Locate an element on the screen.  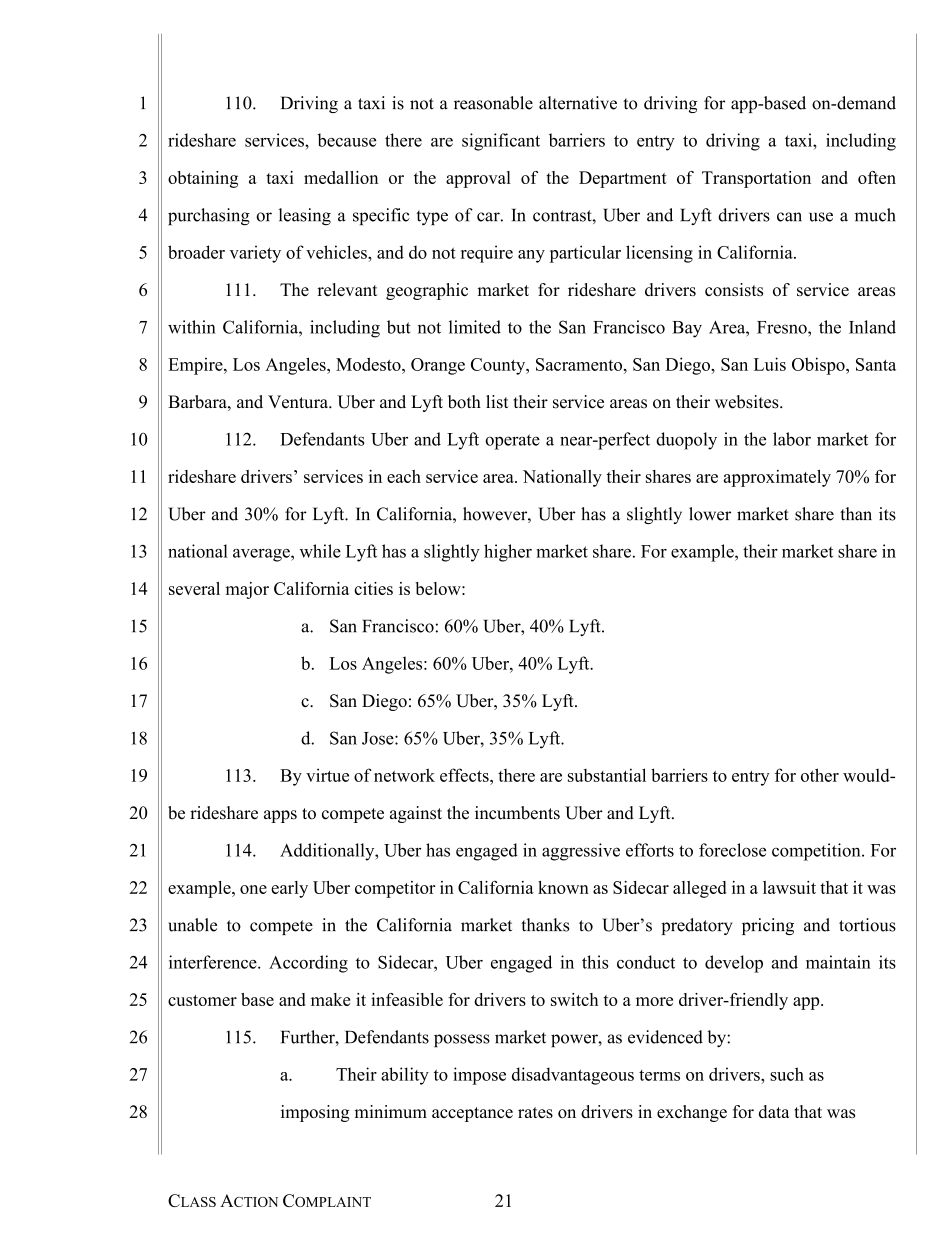
virtue is located at coordinates (327, 775).
